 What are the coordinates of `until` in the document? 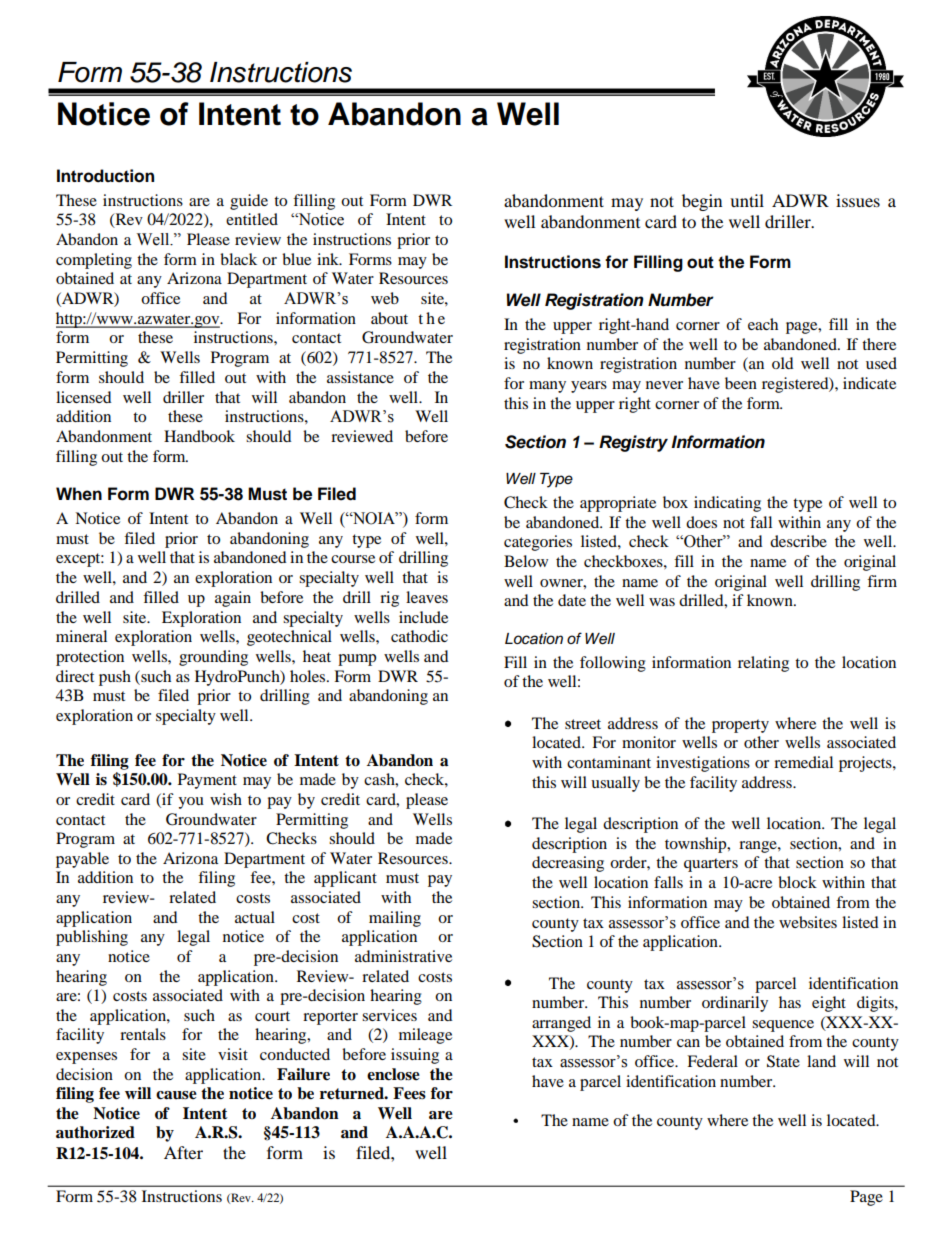 It's located at (747, 200).
